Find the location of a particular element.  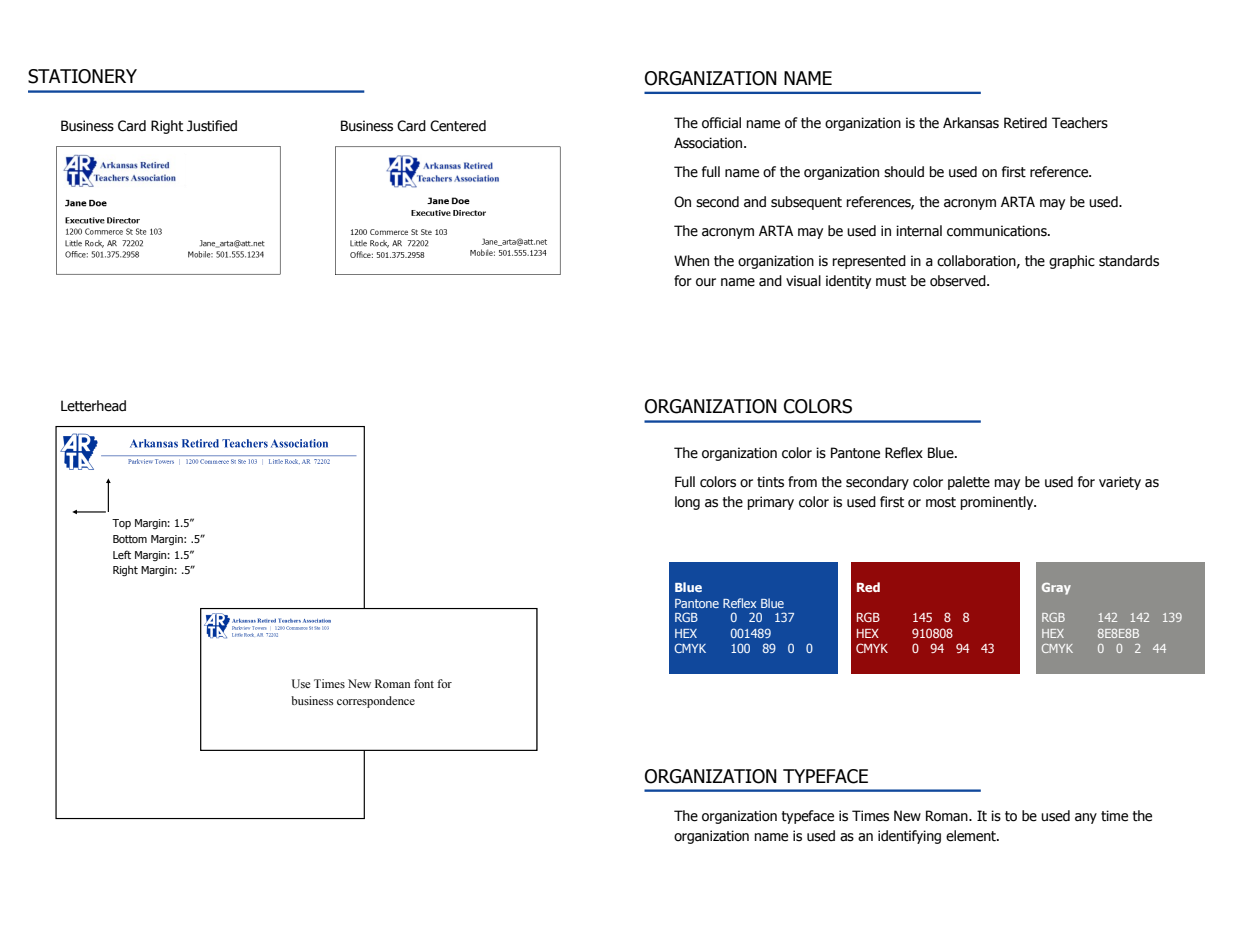

Left is located at coordinates (122, 554).
